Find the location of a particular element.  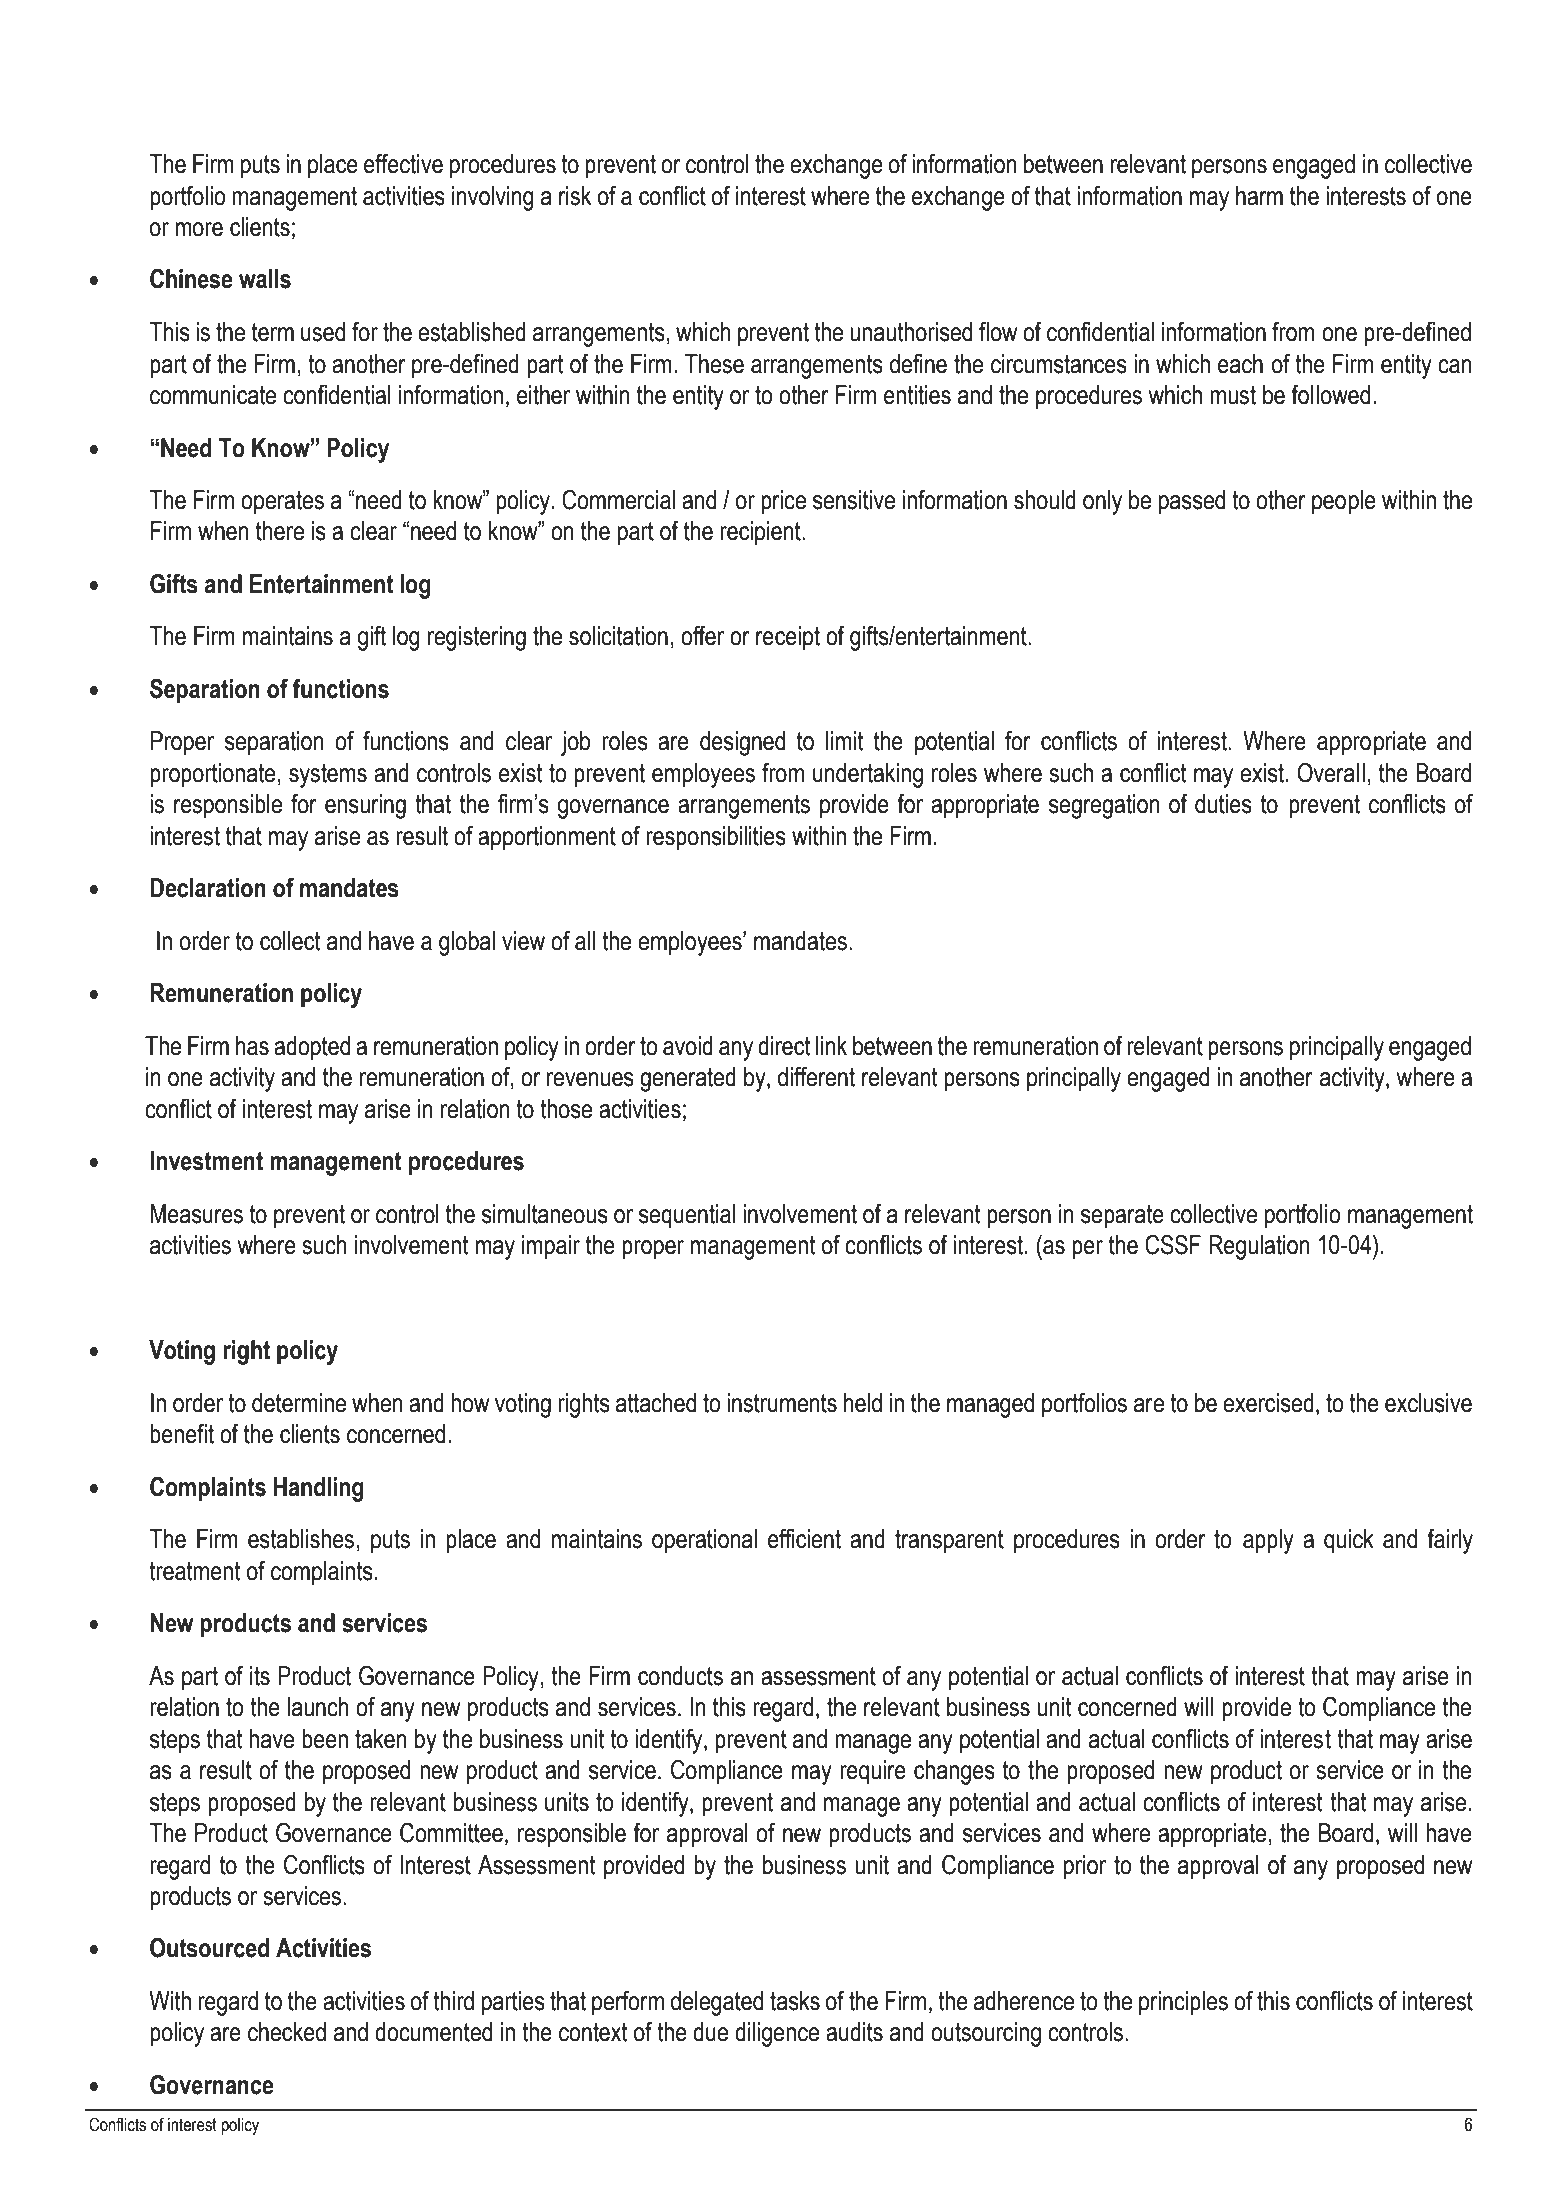

tasks is located at coordinates (795, 2001).
